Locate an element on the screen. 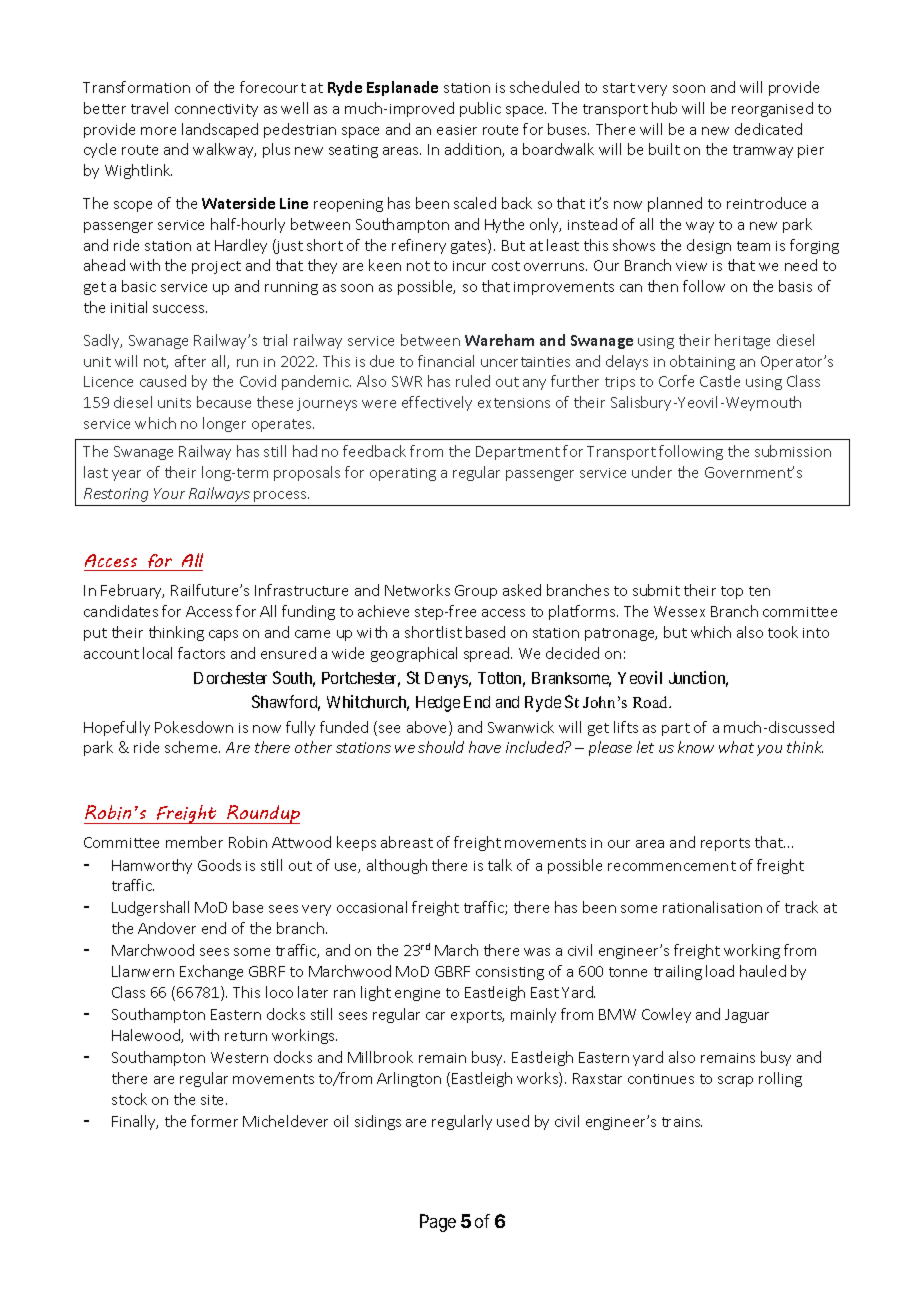 The image size is (924, 1308). dedicated is located at coordinates (768, 129).
